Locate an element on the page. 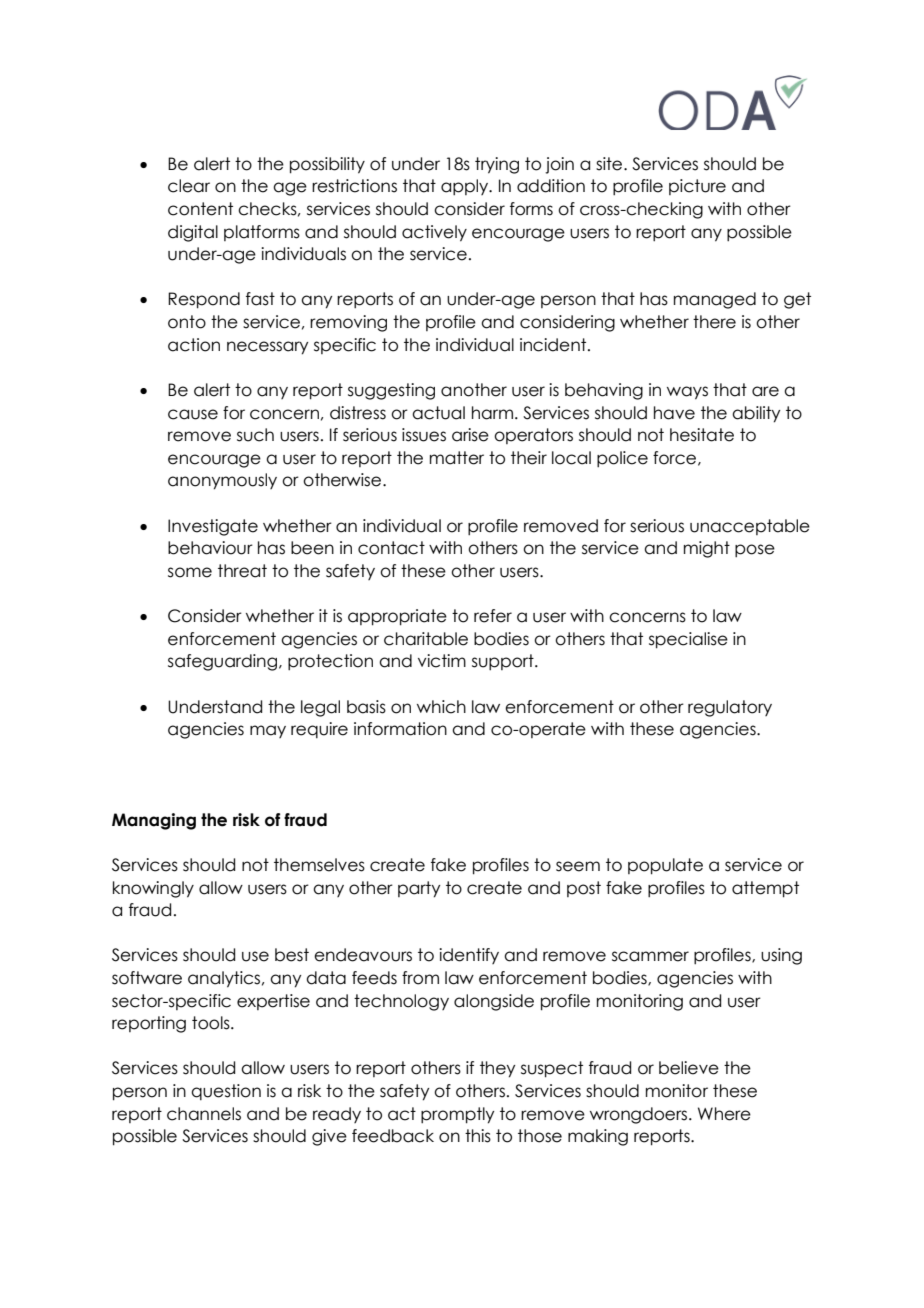  matter is located at coordinates (457, 458).
